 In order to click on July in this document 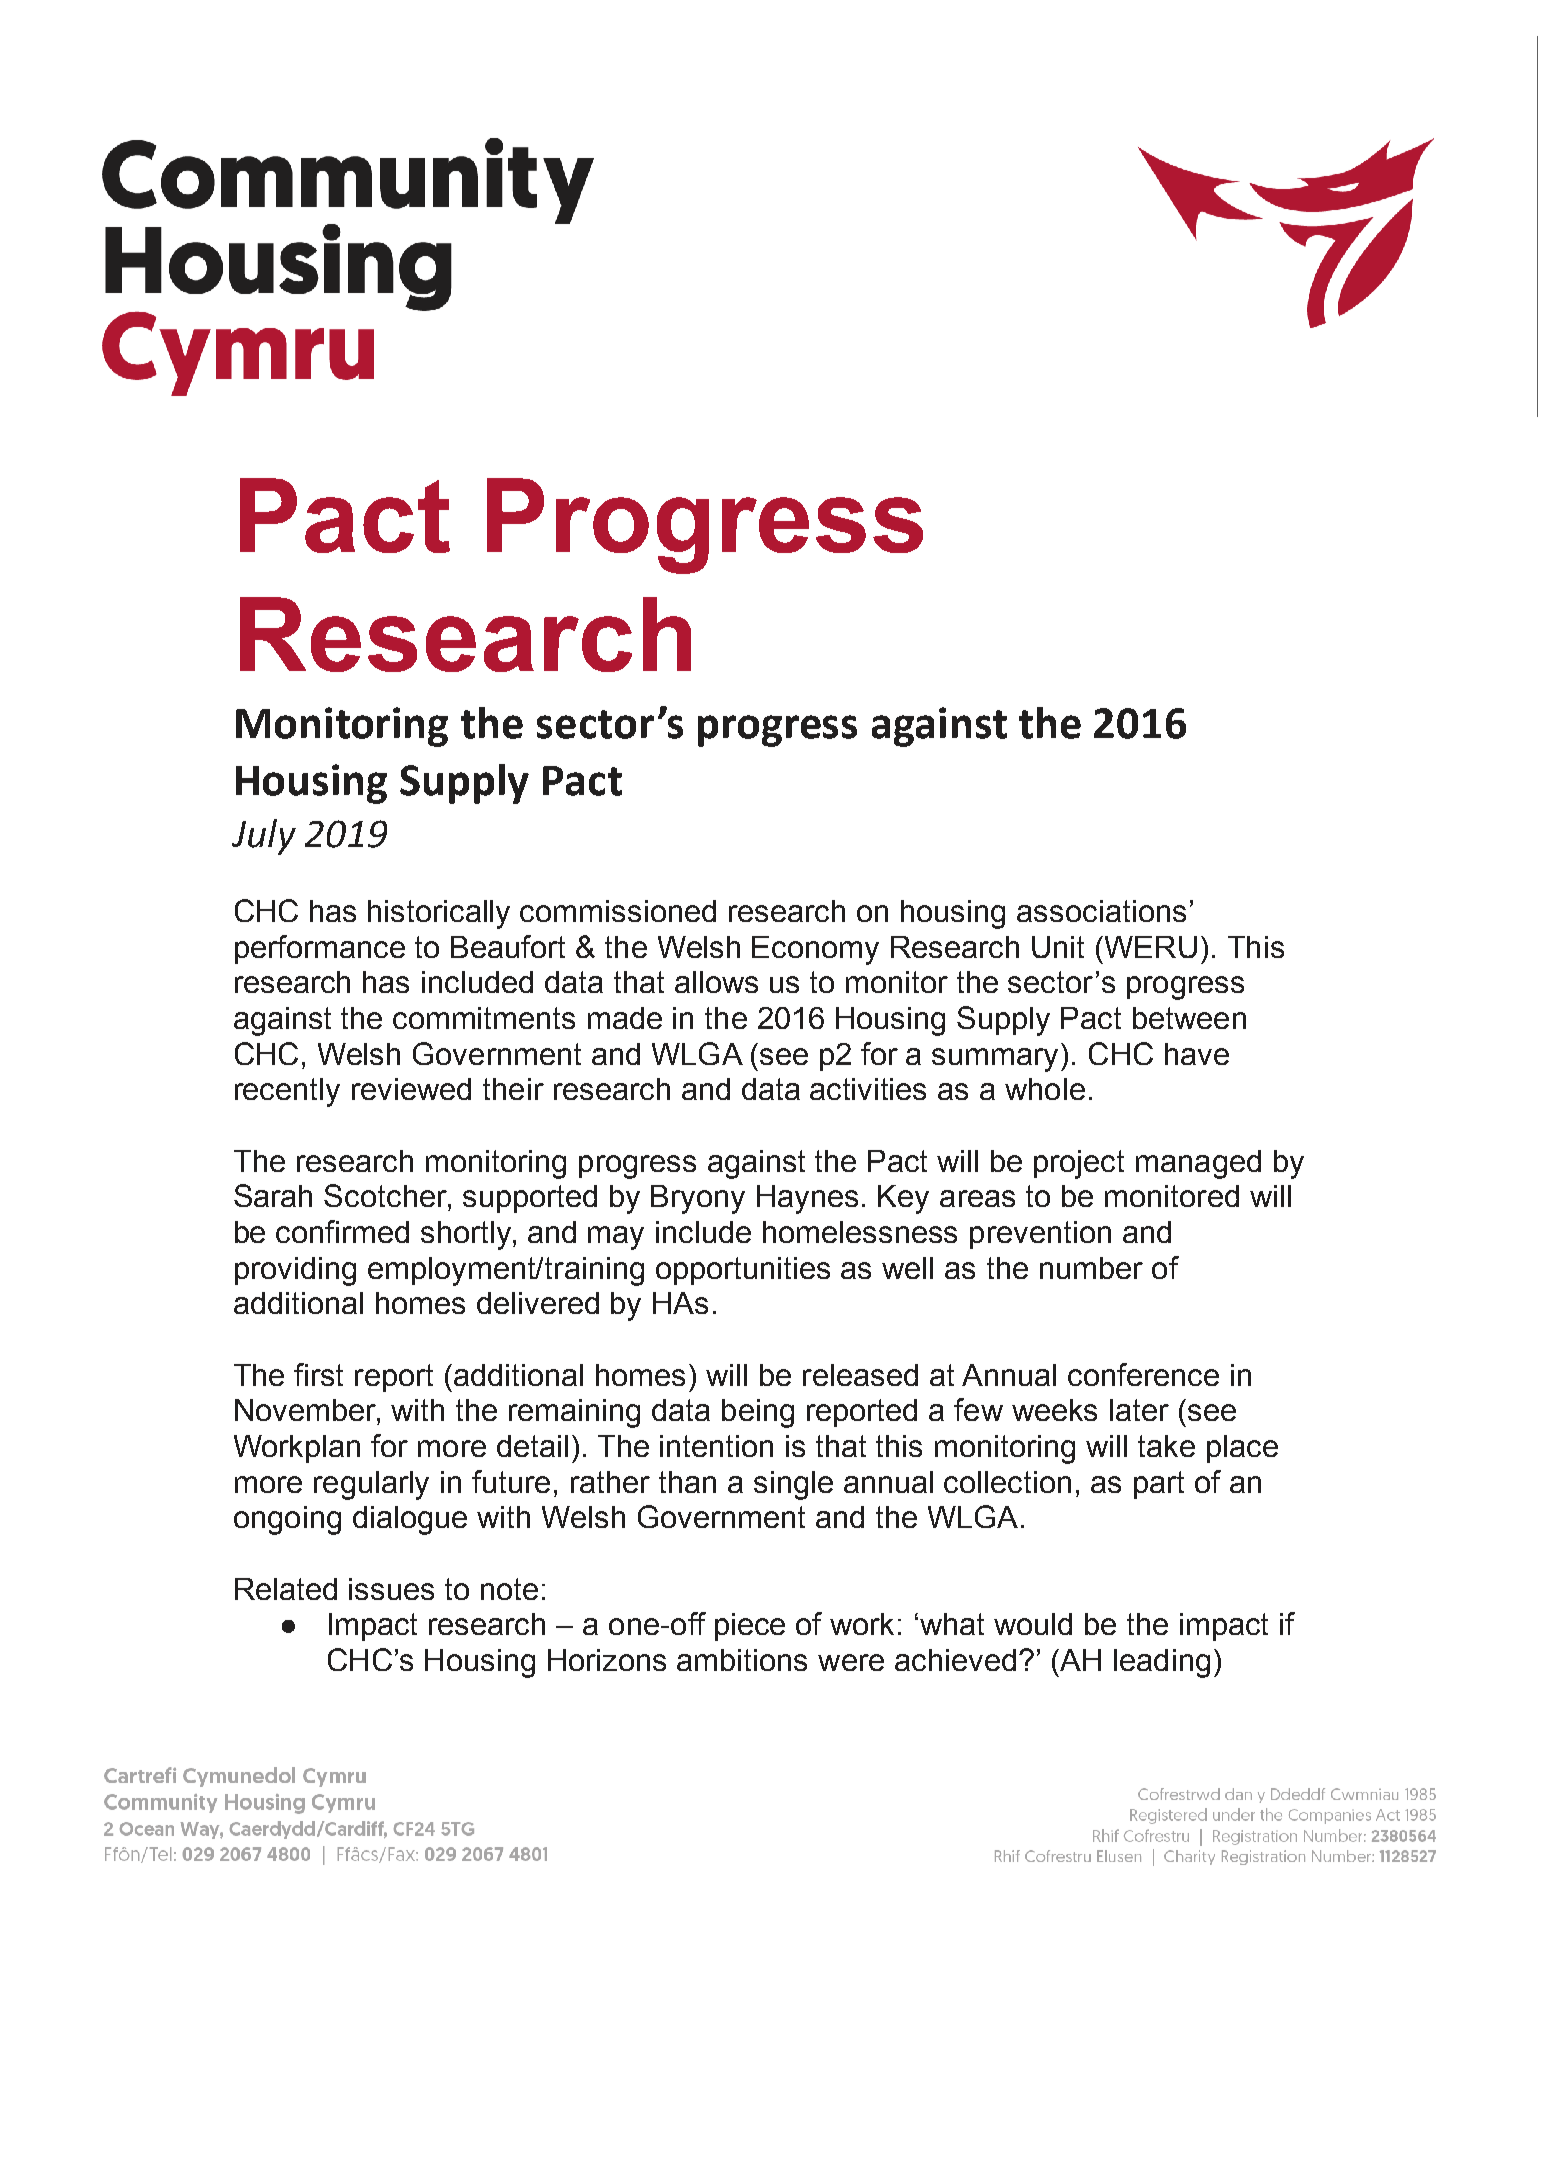, I will do `click(264, 837)`.
